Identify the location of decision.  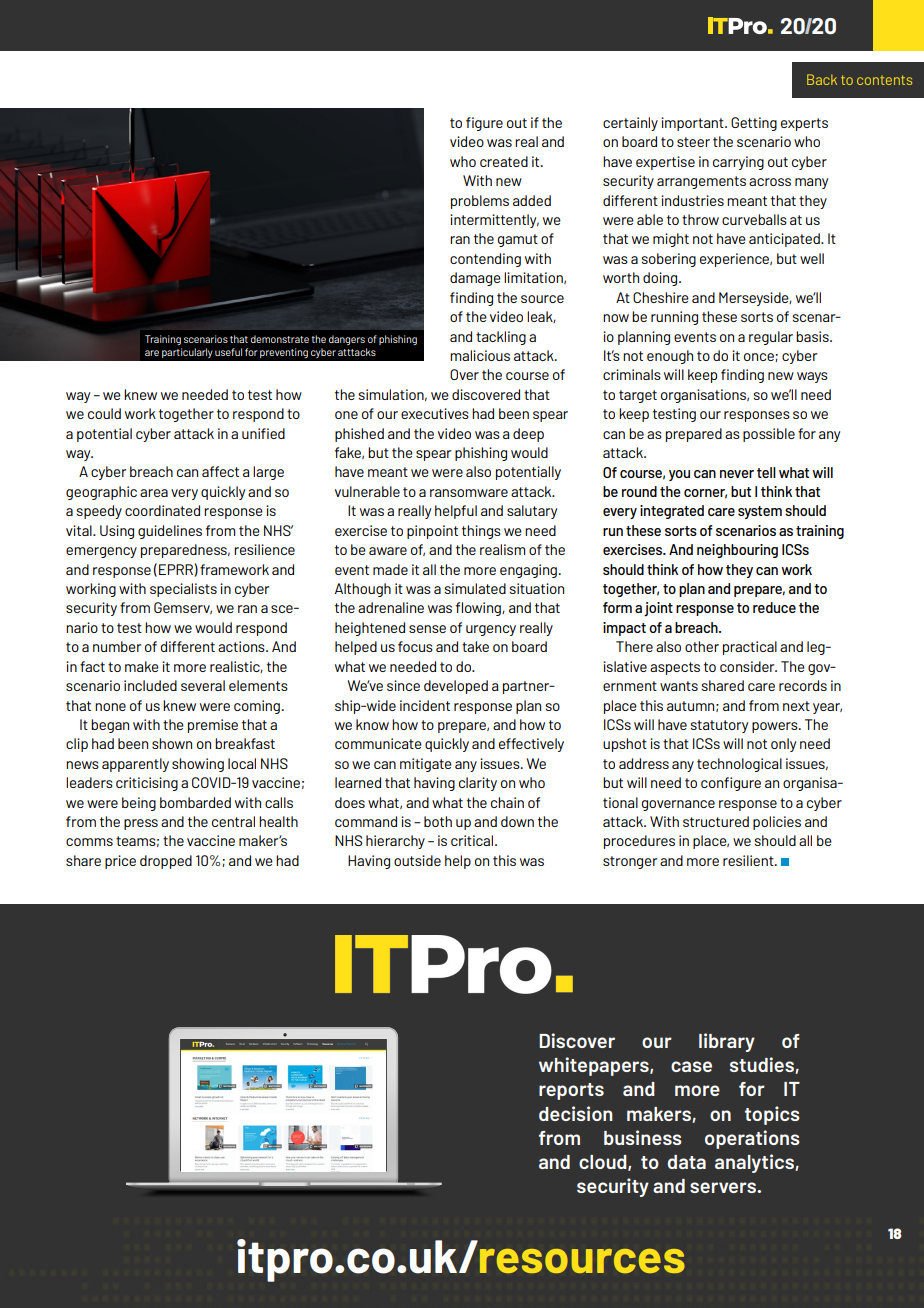
(575, 1113).
